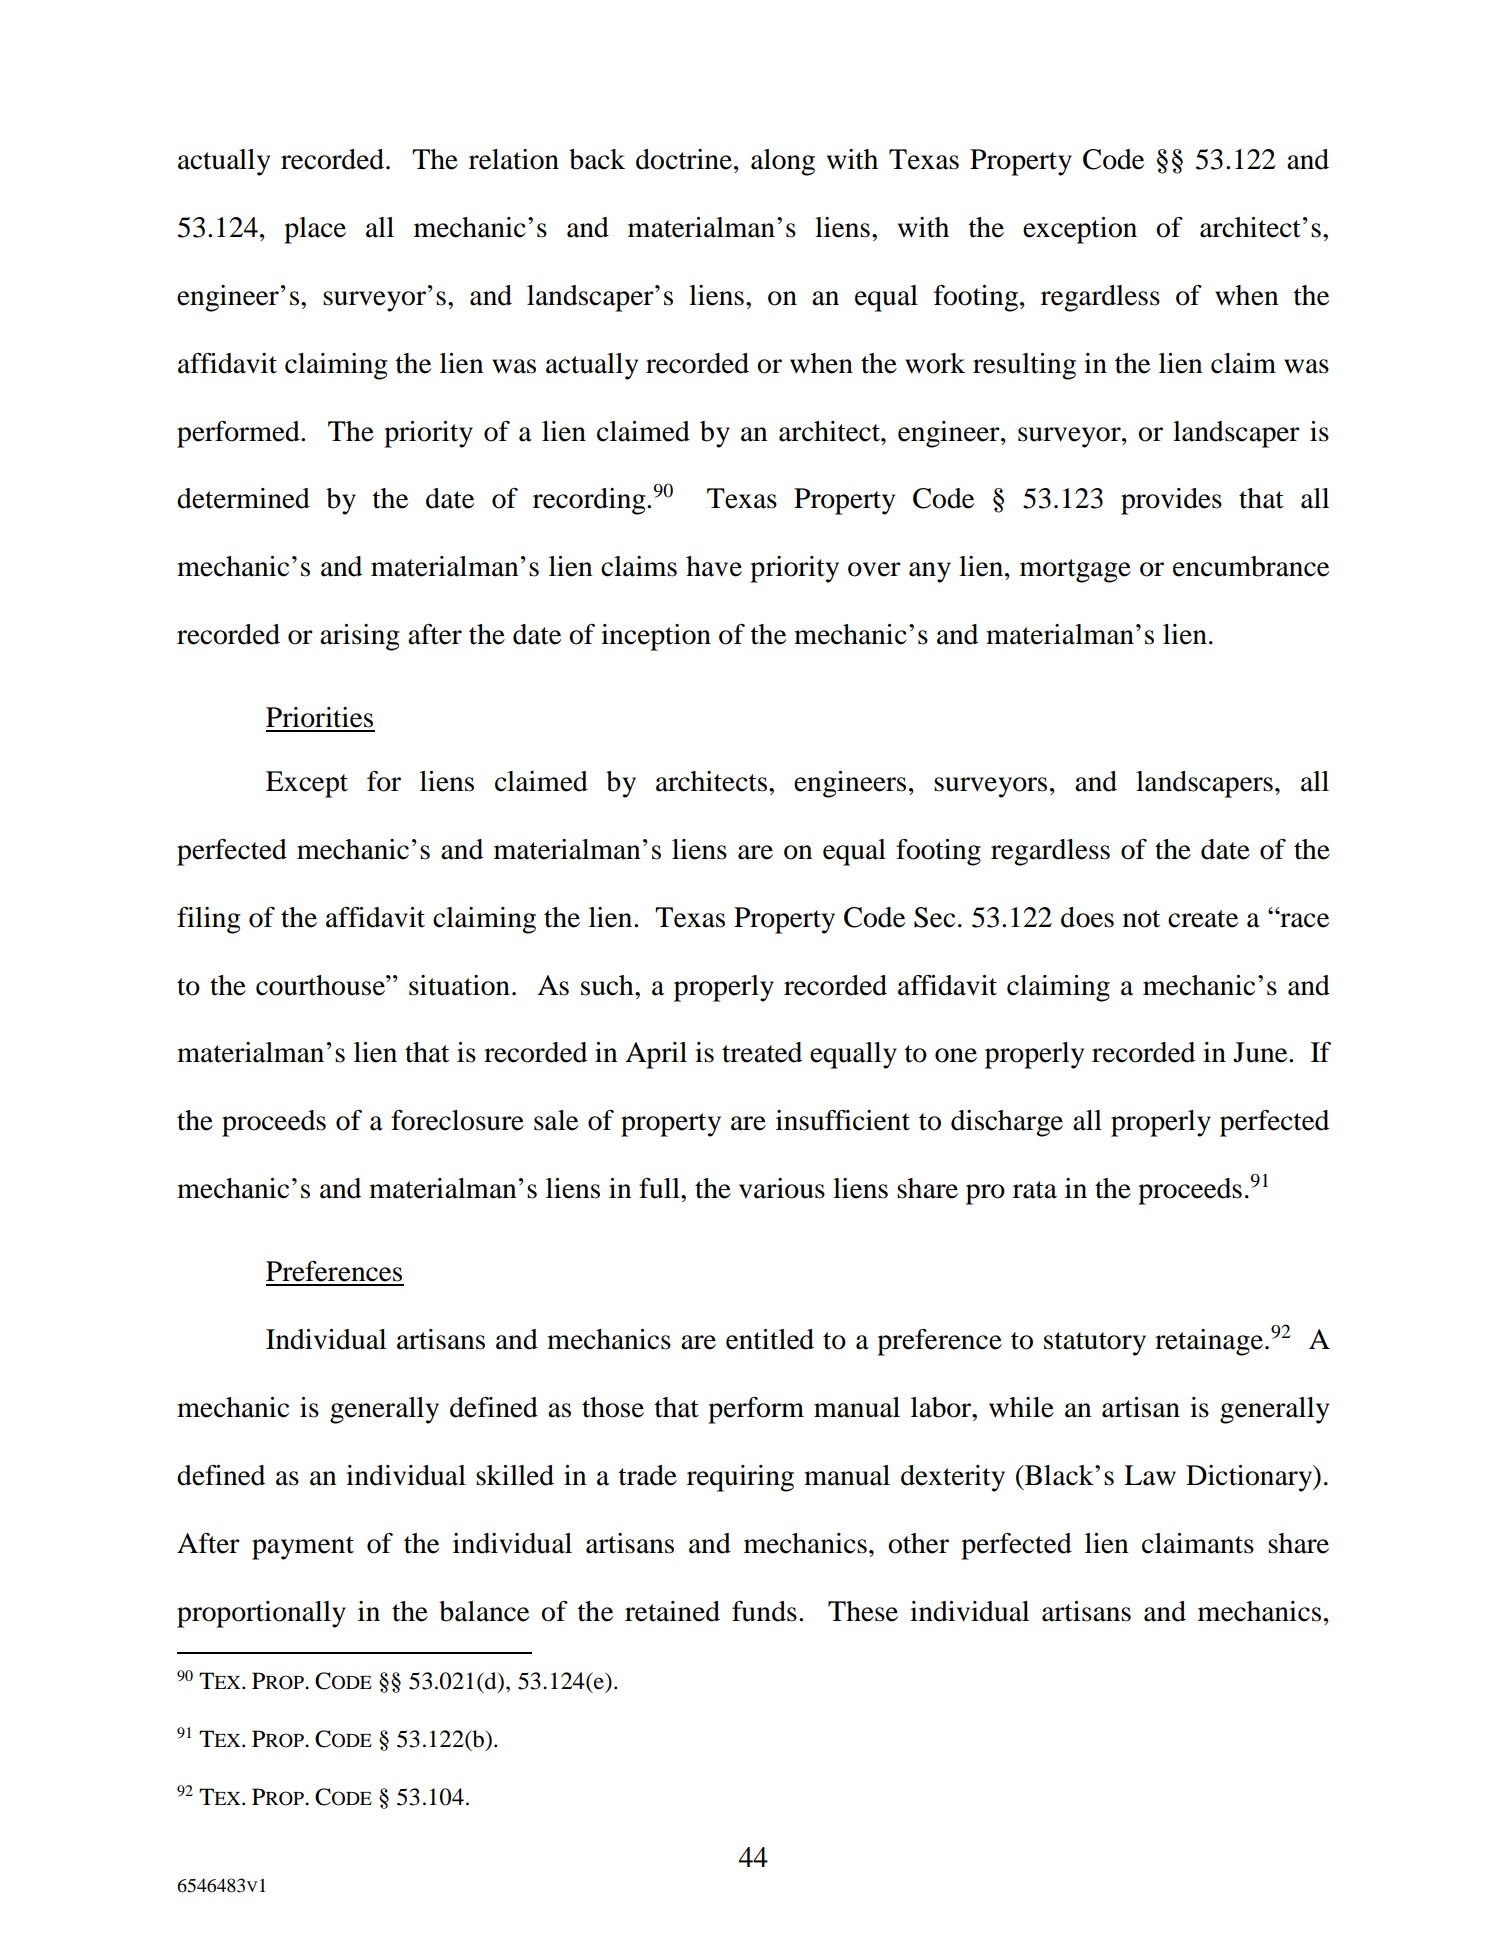 Image resolution: width=1507 pixels, height=1950 pixels. I want to click on determined, so click(243, 498).
